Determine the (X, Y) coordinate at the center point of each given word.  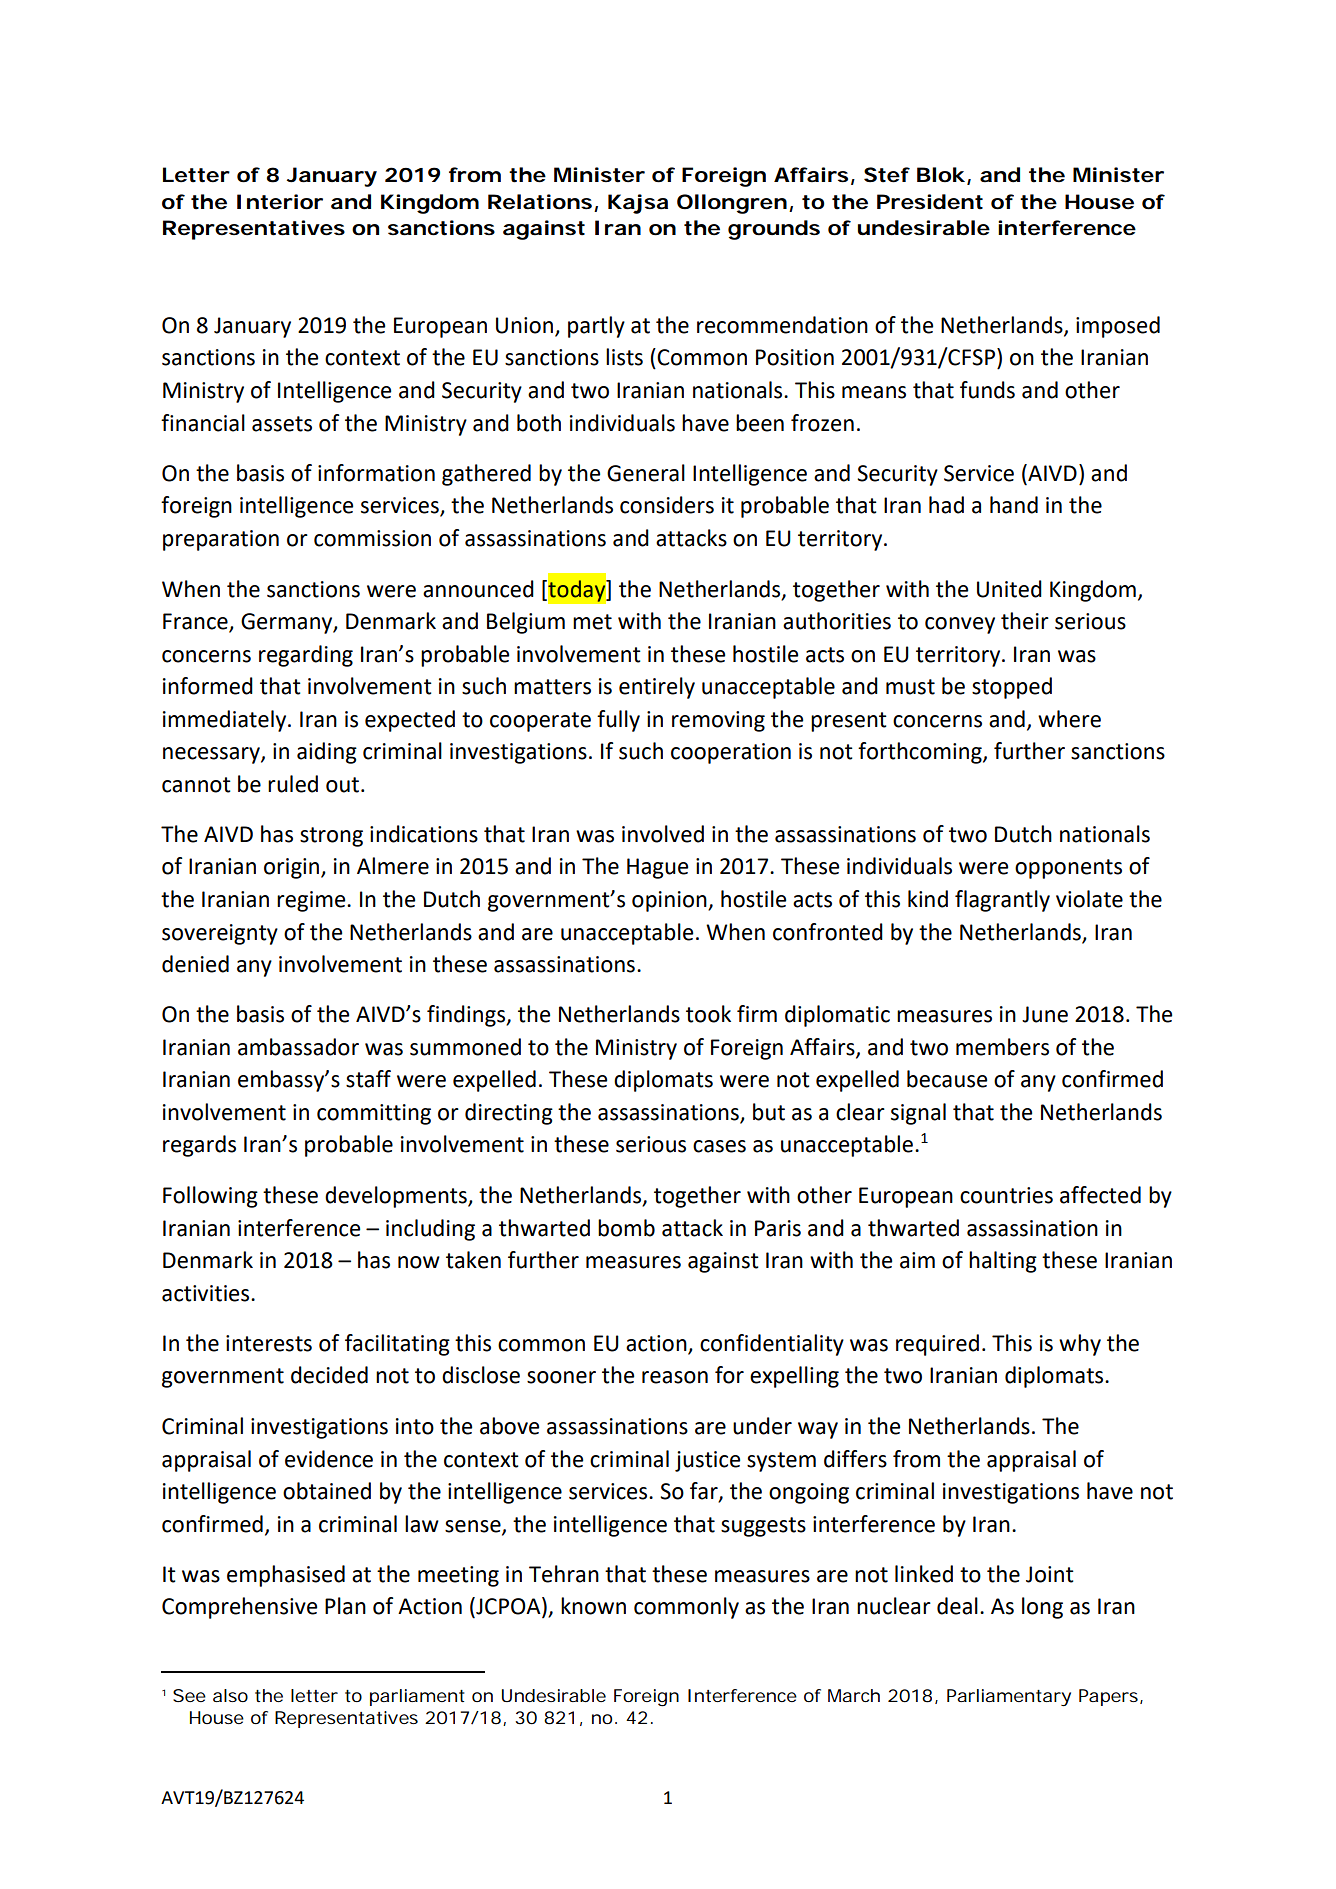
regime (312, 901)
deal (957, 1606)
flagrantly (1002, 901)
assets (282, 424)
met (592, 622)
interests (269, 1343)
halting (1003, 1262)
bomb (626, 1228)
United (1009, 589)
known (593, 1606)
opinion (670, 901)
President (930, 202)
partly (596, 327)
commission (372, 538)
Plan (345, 1606)
